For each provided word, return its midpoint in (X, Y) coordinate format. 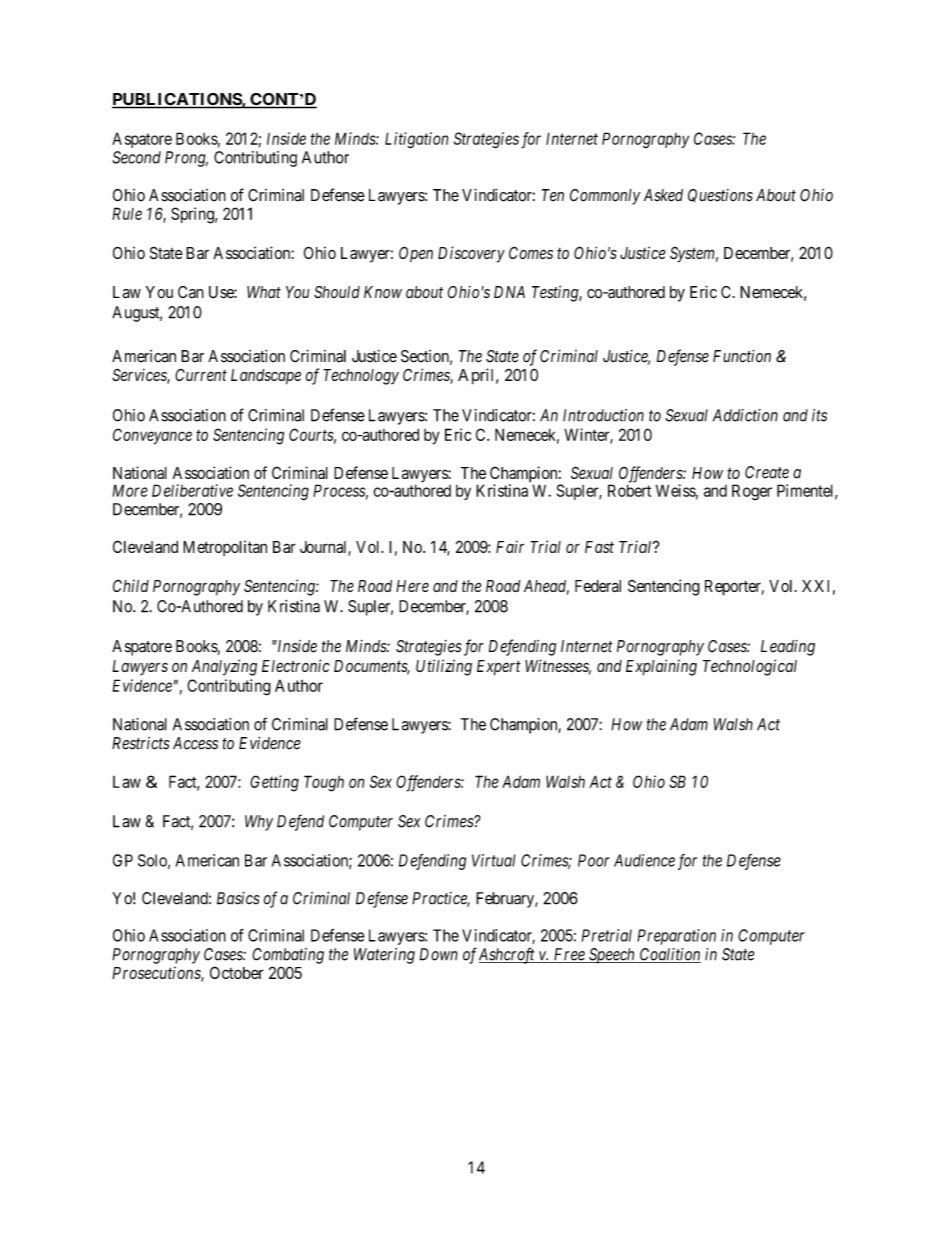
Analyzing (224, 667)
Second (137, 157)
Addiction (745, 415)
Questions (720, 195)
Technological (750, 667)
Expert (499, 668)
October (237, 972)
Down (438, 954)
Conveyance (152, 436)
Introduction (603, 415)
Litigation (417, 140)
